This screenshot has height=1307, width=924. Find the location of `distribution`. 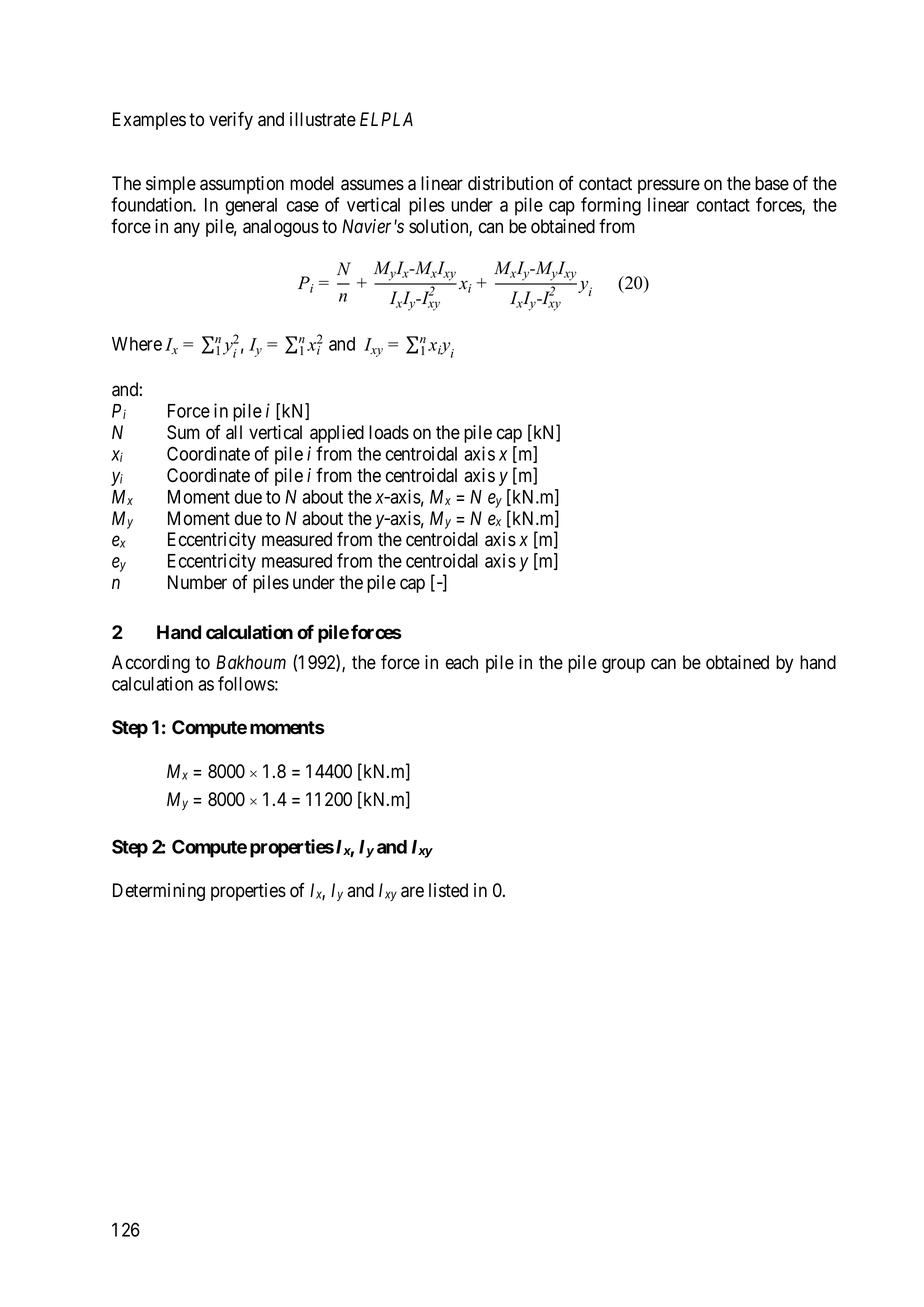

distribution is located at coordinates (510, 183).
